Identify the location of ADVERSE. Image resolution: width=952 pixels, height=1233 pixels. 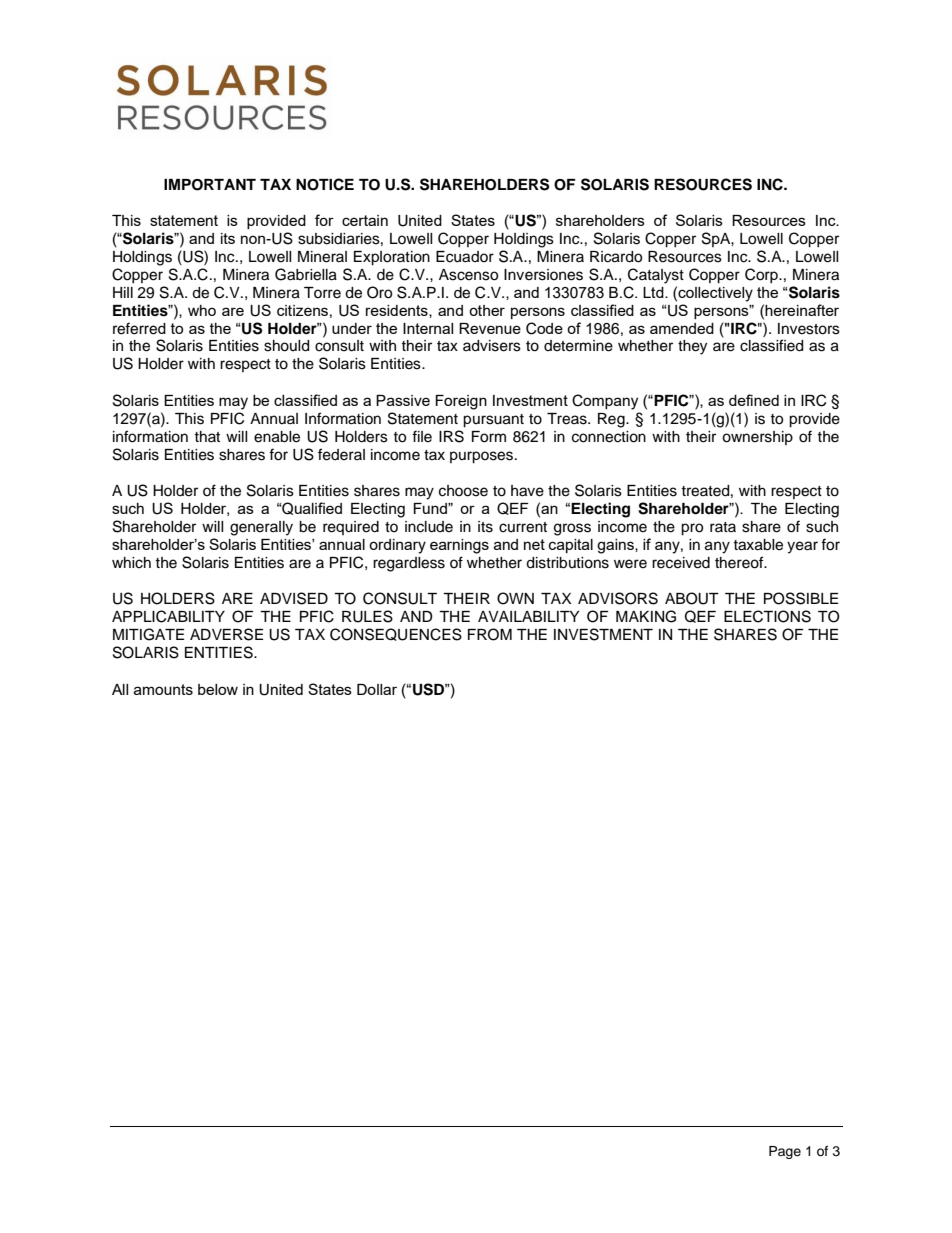
(226, 634).
